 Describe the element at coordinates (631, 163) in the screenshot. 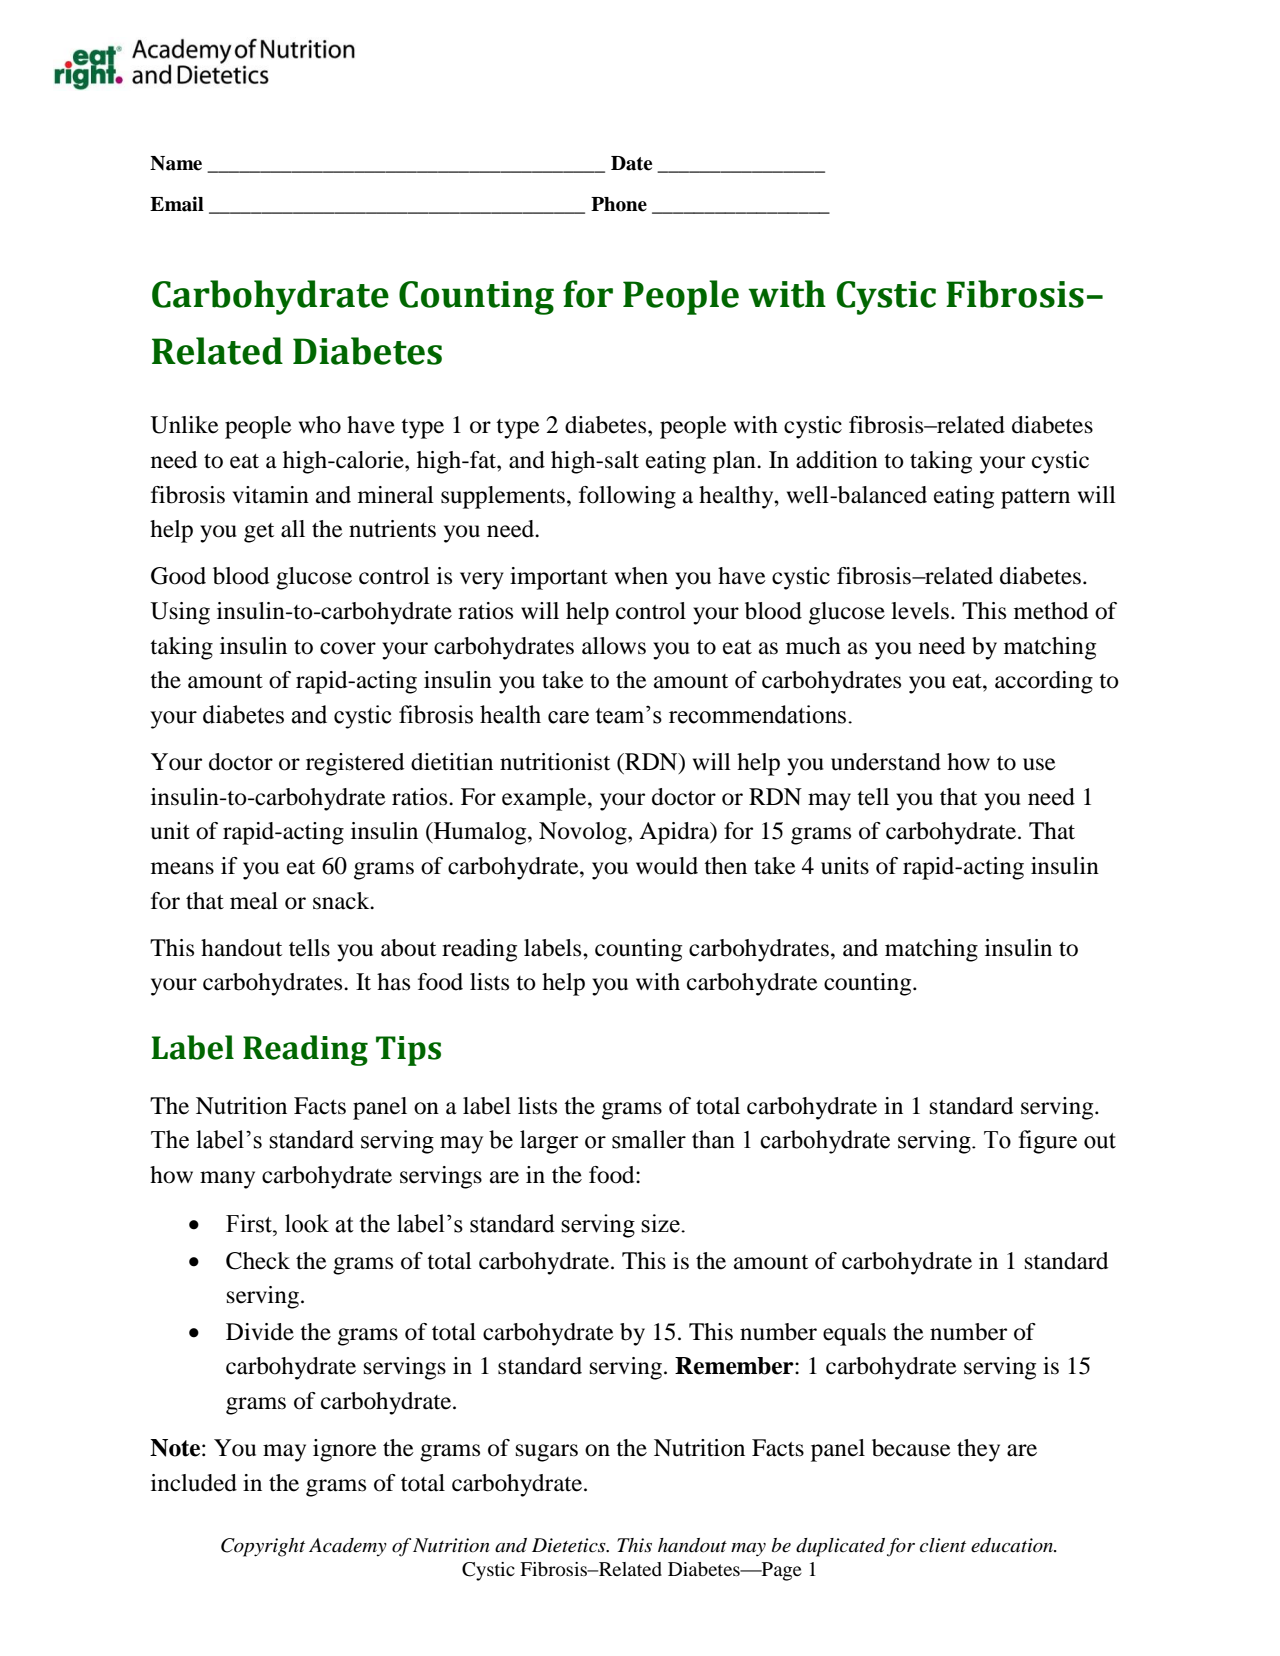

I see `Date` at that location.
